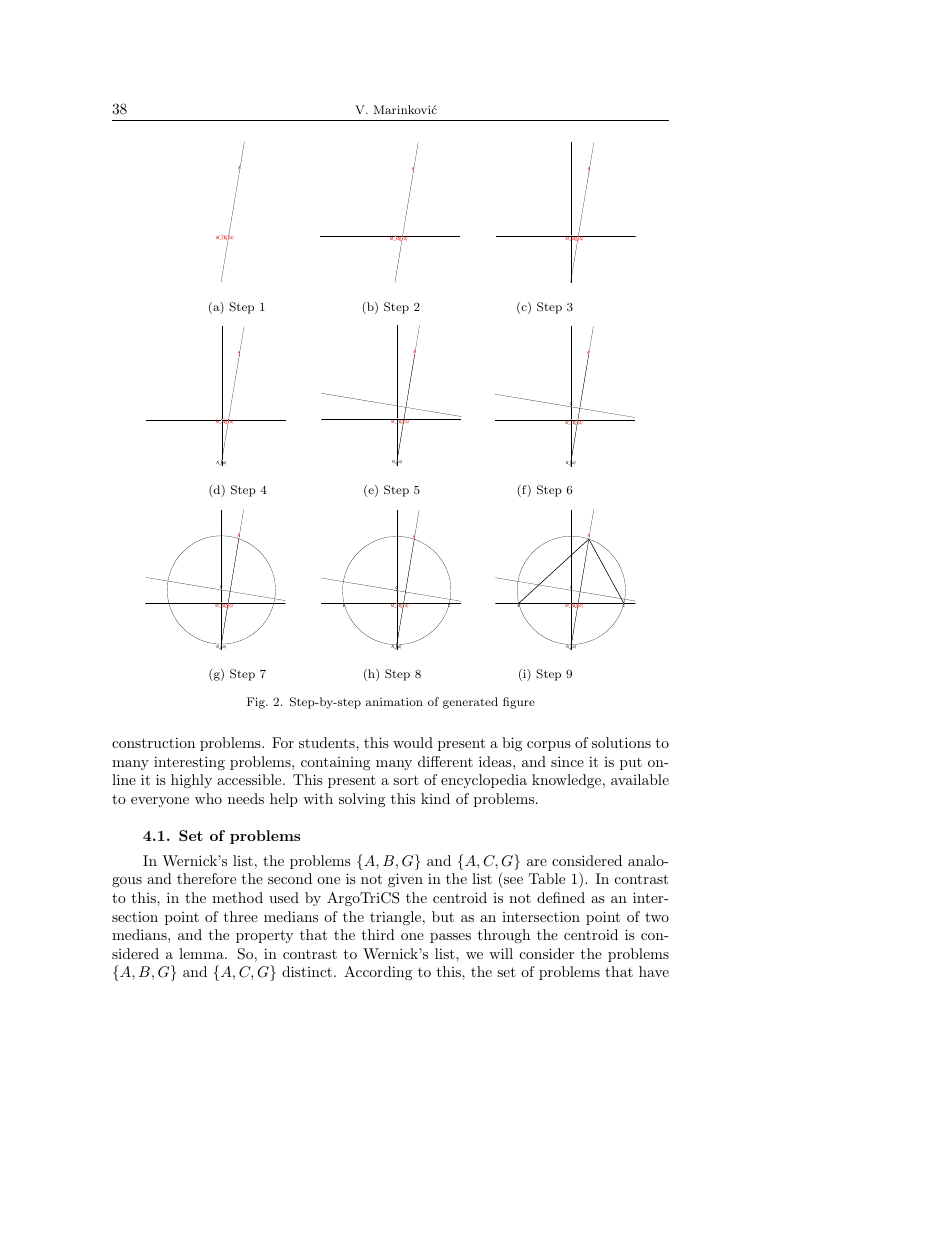 This screenshot has width=952, height=1233. What do you see at coordinates (566, 781) in the screenshot?
I see `knowledge` at bounding box center [566, 781].
